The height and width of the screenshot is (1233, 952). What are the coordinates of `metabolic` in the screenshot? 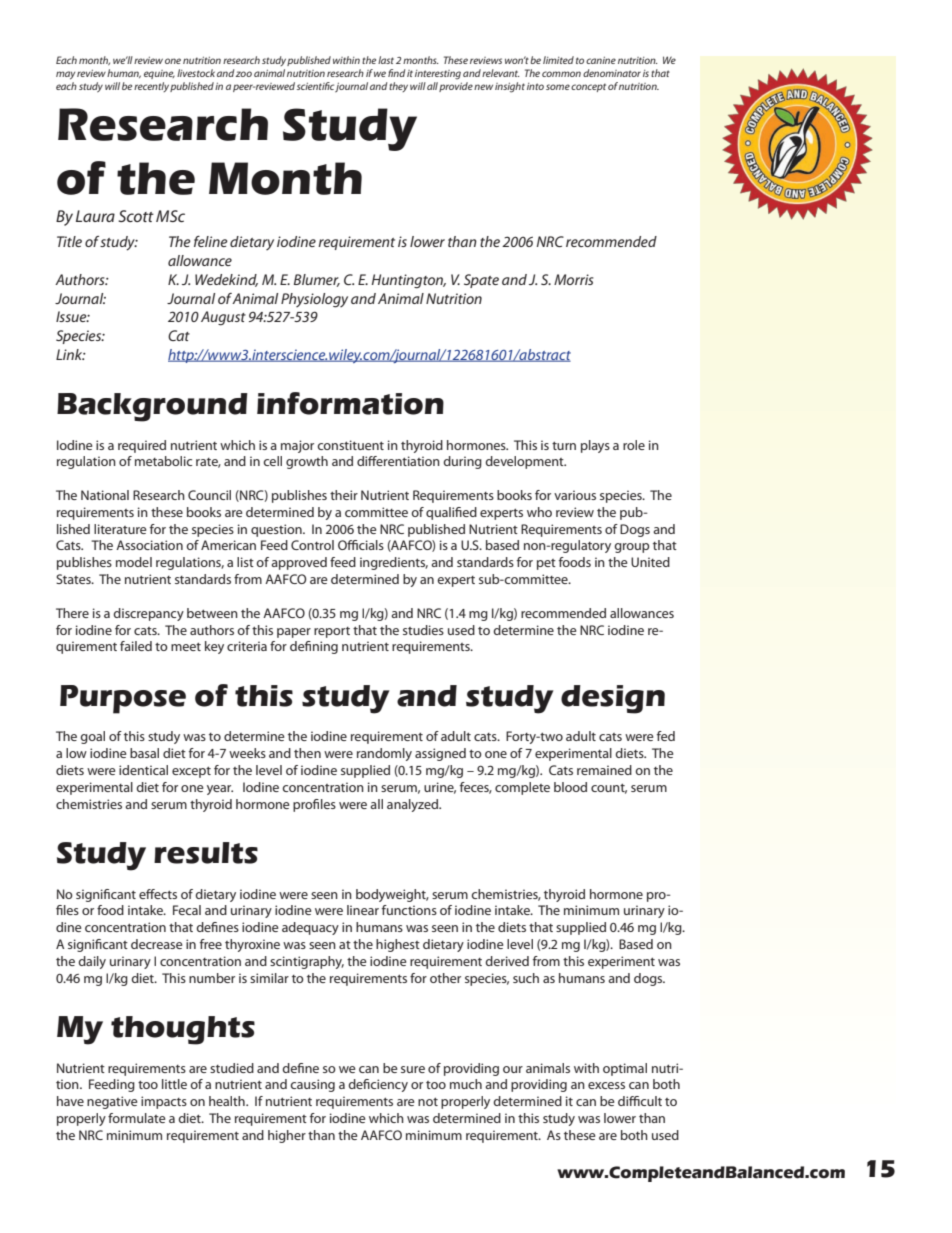 It's located at (163, 461).
